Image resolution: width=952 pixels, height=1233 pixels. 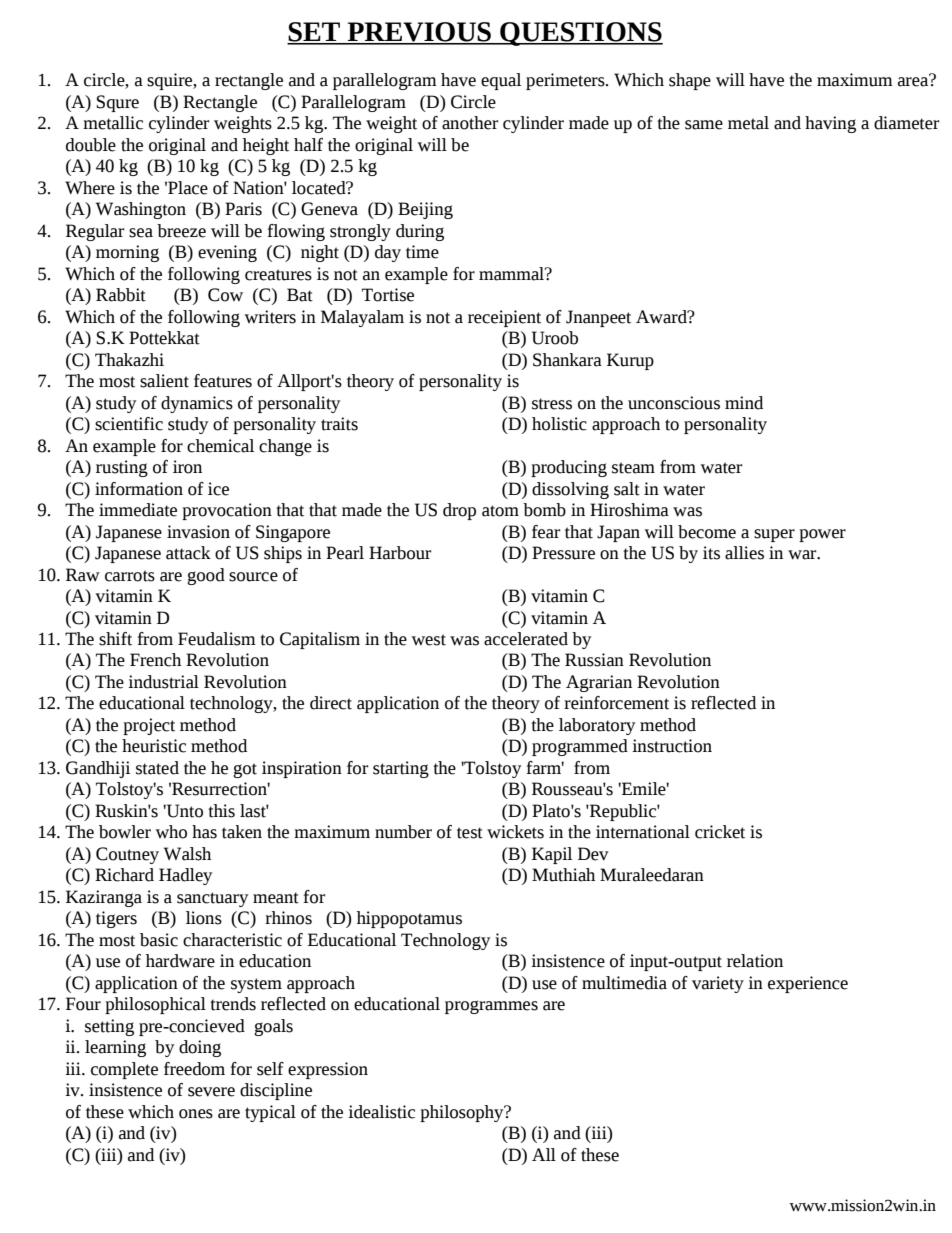 What do you see at coordinates (755, 961) in the document?
I see `relation` at bounding box center [755, 961].
